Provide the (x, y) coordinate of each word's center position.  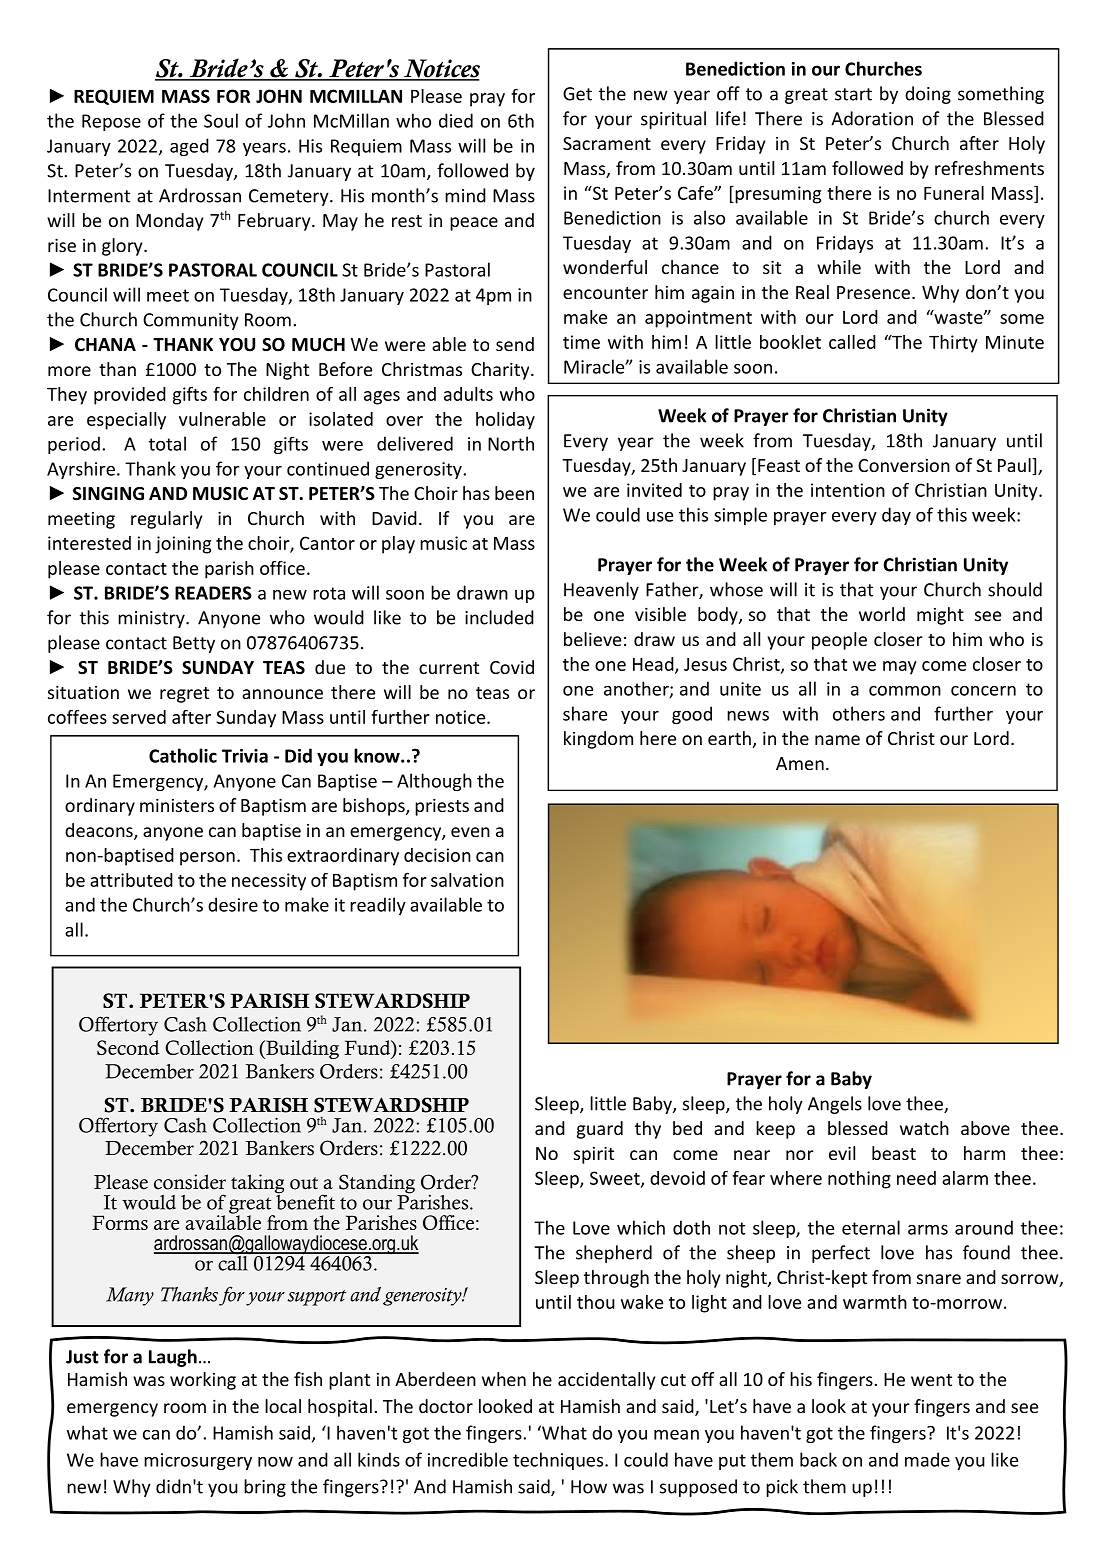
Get (577, 94)
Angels (835, 1105)
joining (183, 545)
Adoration (872, 118)
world (882, 614)
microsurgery (198, 1461)
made (927, 1459)
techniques (559, 1461)
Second (128, 1047)
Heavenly (601, 591)
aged (189, 147)
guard (600, 1130)
